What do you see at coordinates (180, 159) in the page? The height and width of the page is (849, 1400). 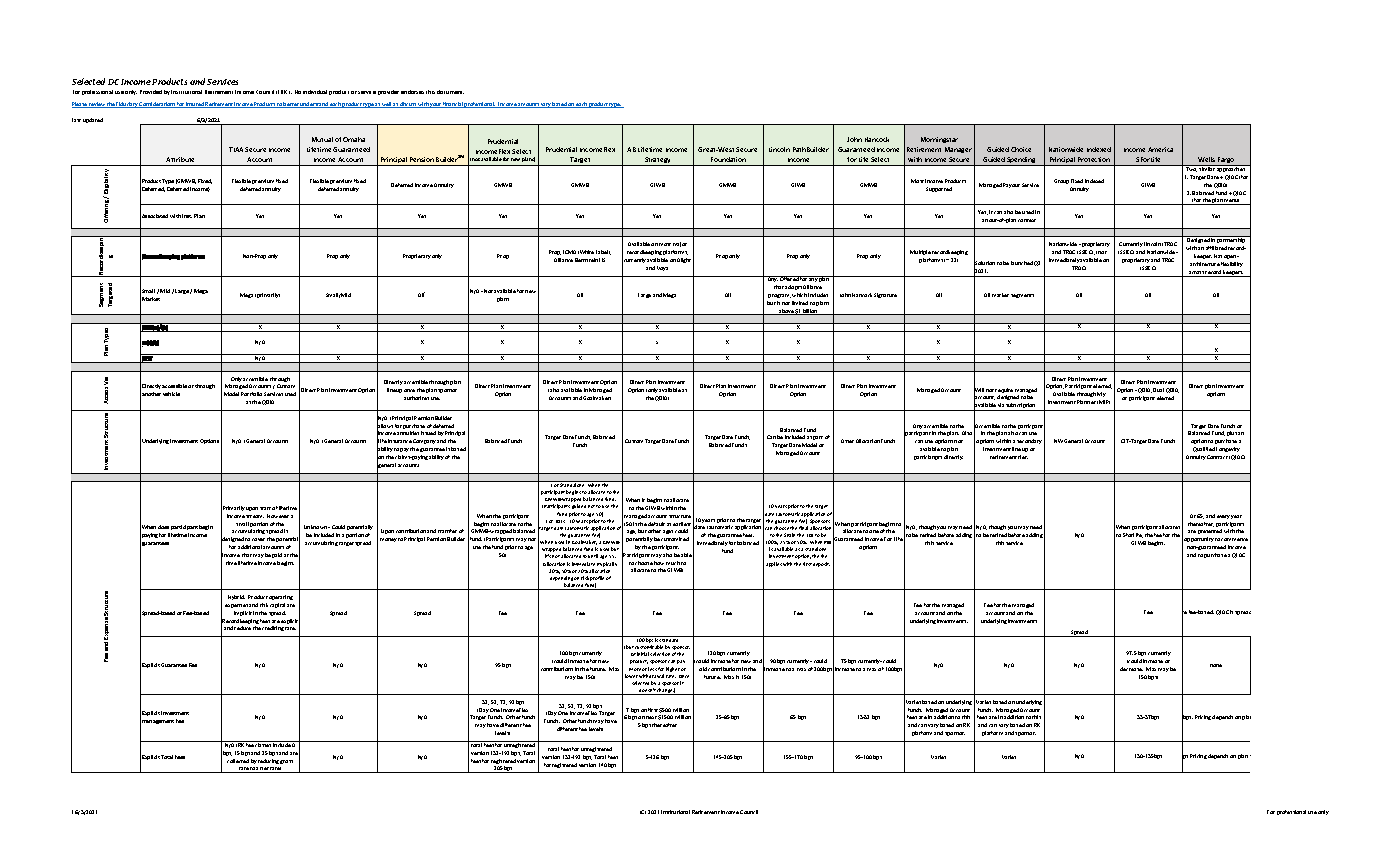 I see `Attribute` at bounding box center [180, 159].
